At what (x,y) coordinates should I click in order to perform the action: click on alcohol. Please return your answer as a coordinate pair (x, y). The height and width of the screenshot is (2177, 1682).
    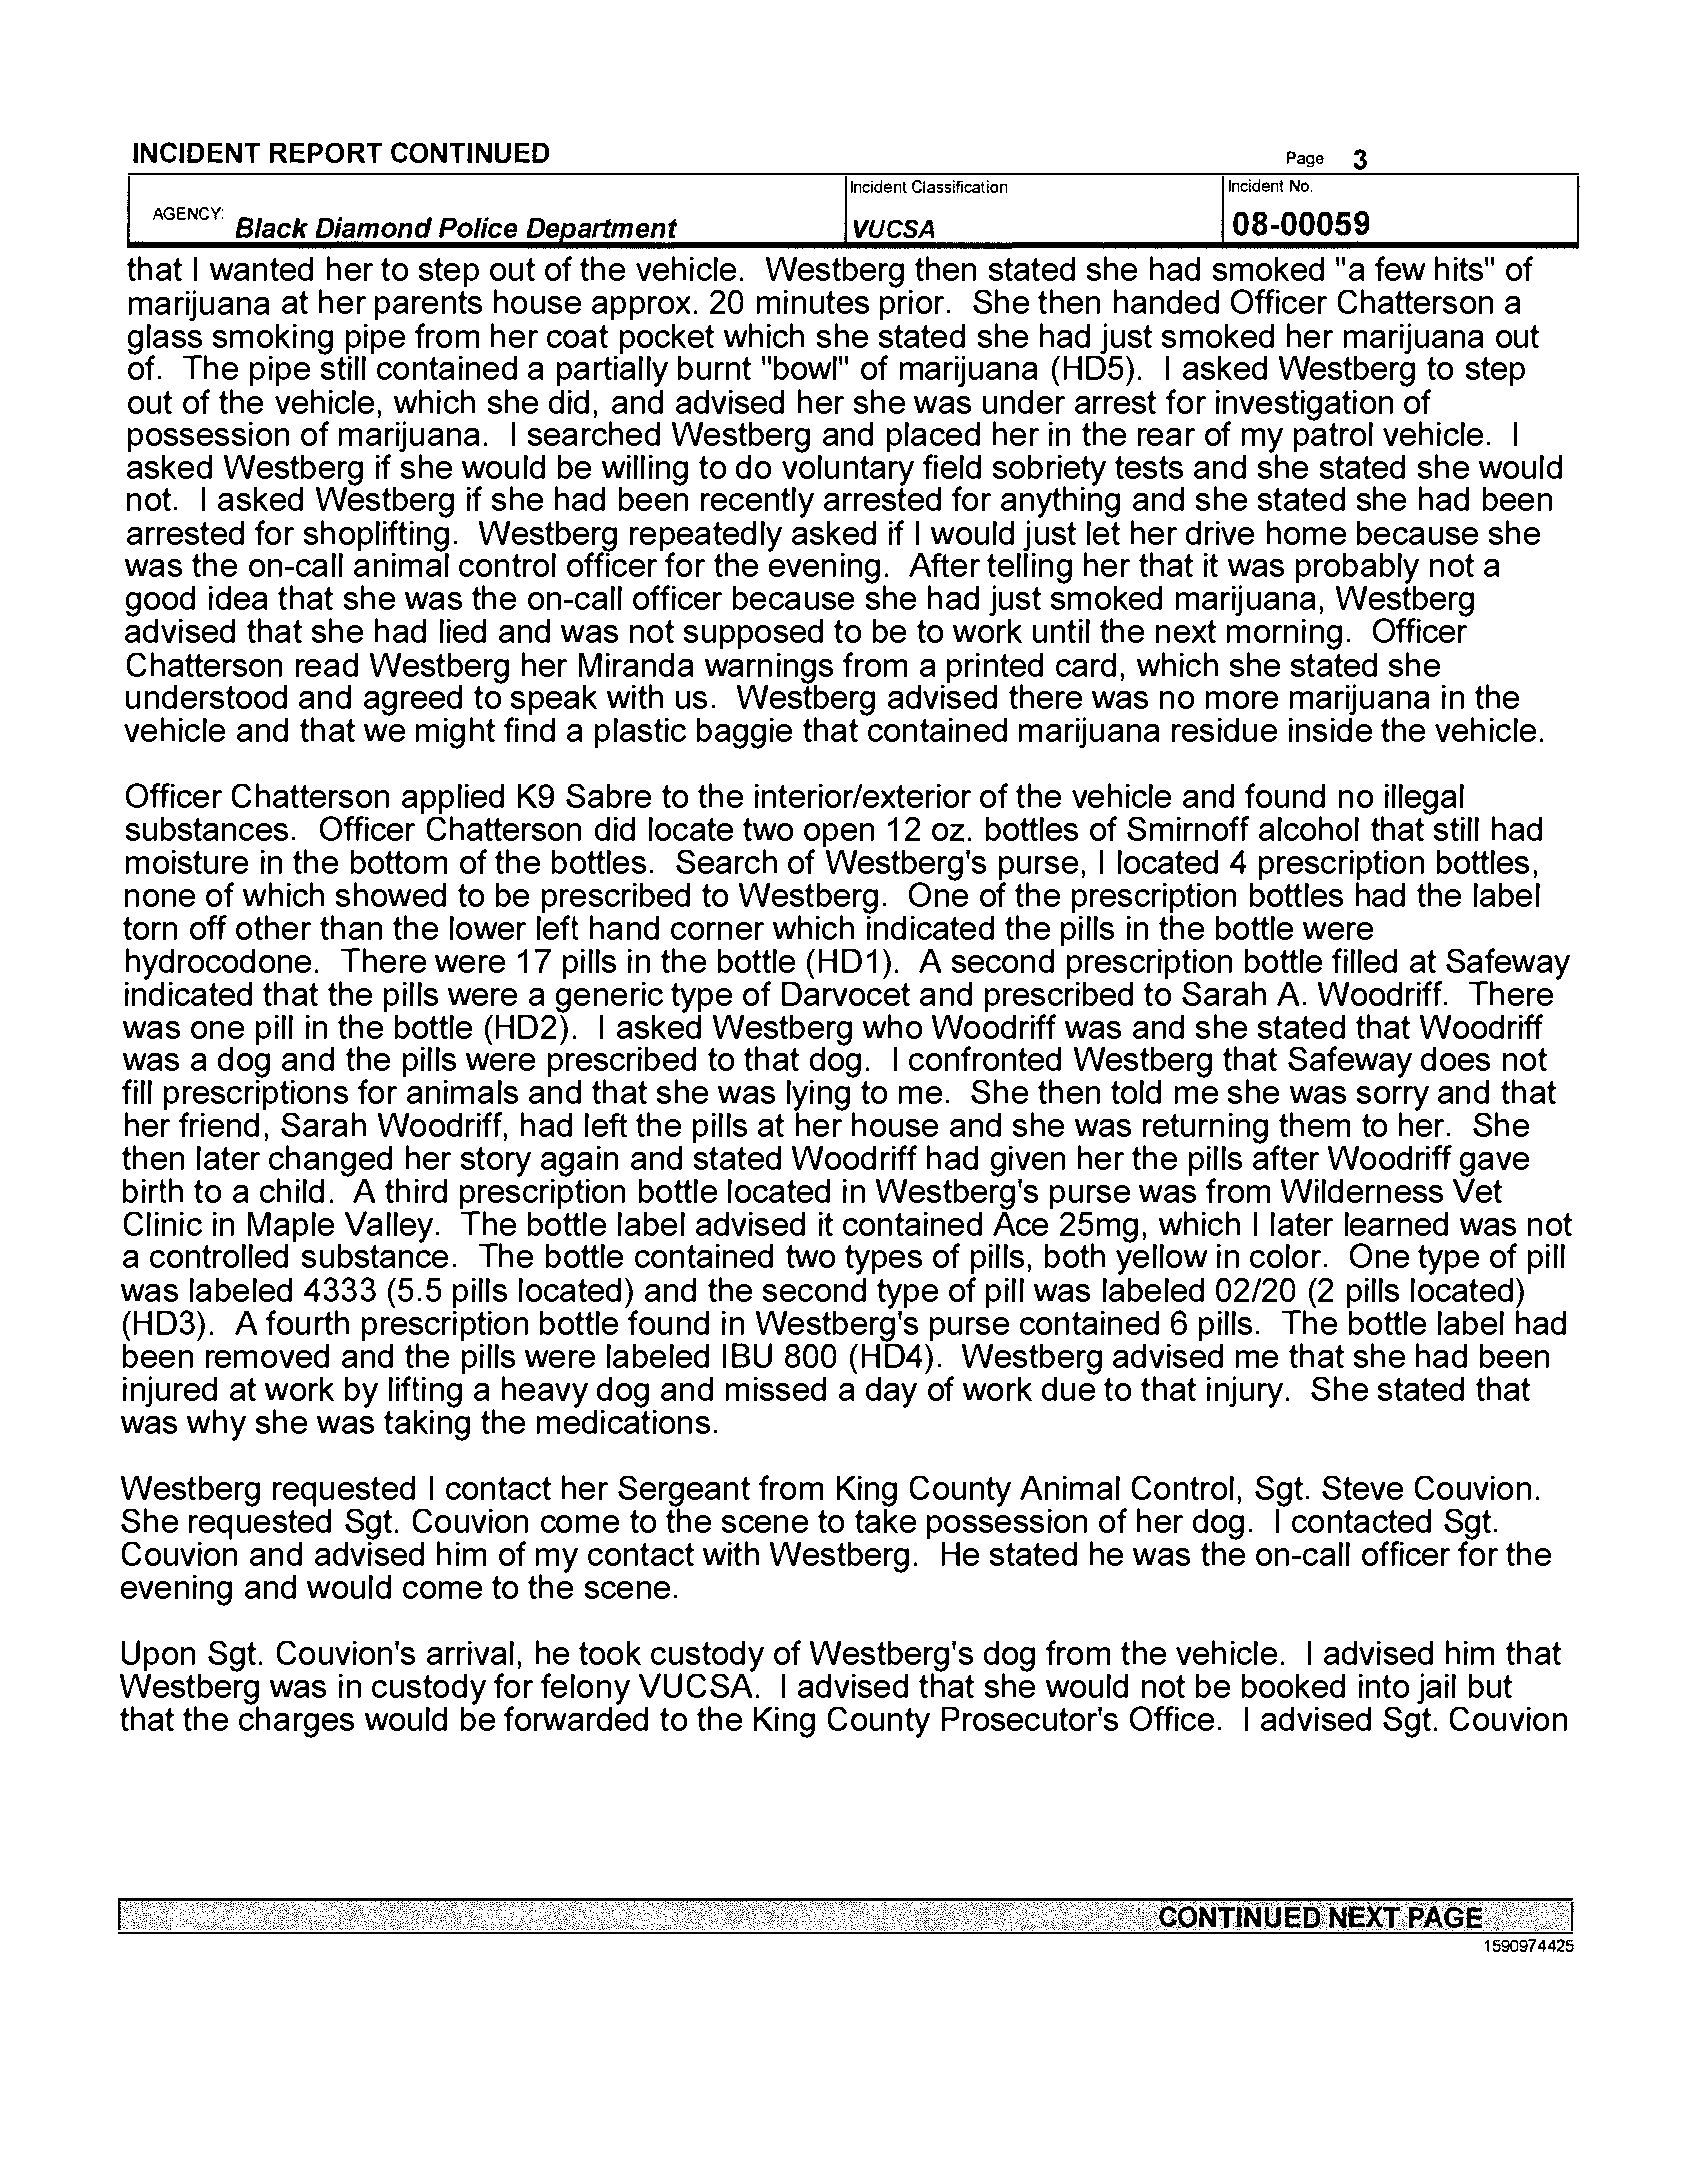
    Looking at the image, I should click on (1309, 828).
